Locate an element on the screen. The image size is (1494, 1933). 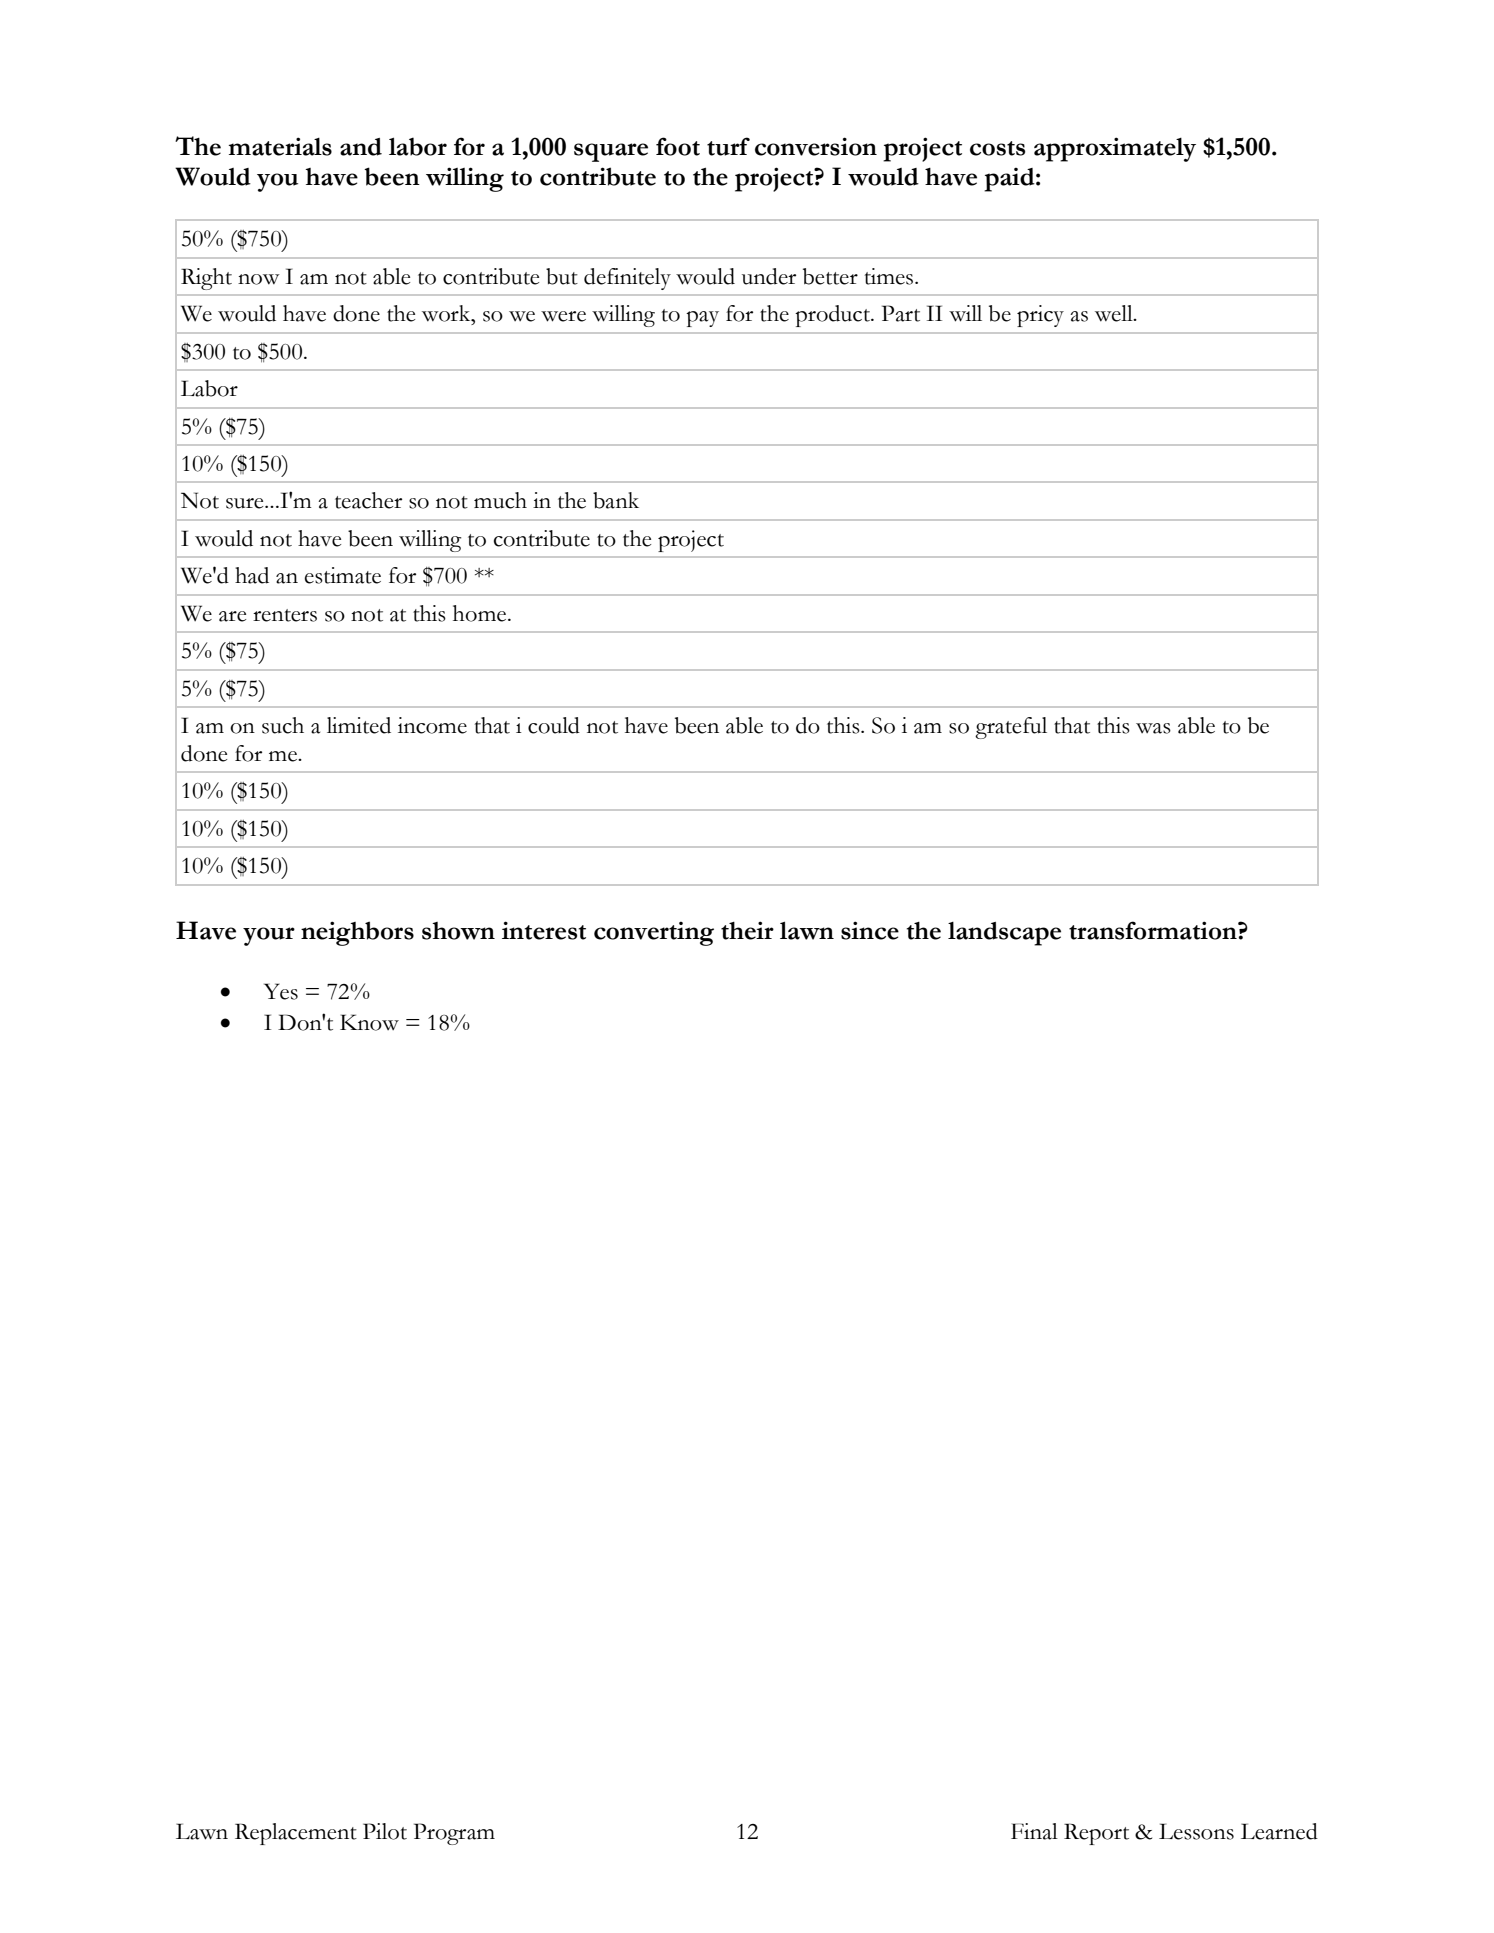
Replacement is located at coordinates (296, 1834).
